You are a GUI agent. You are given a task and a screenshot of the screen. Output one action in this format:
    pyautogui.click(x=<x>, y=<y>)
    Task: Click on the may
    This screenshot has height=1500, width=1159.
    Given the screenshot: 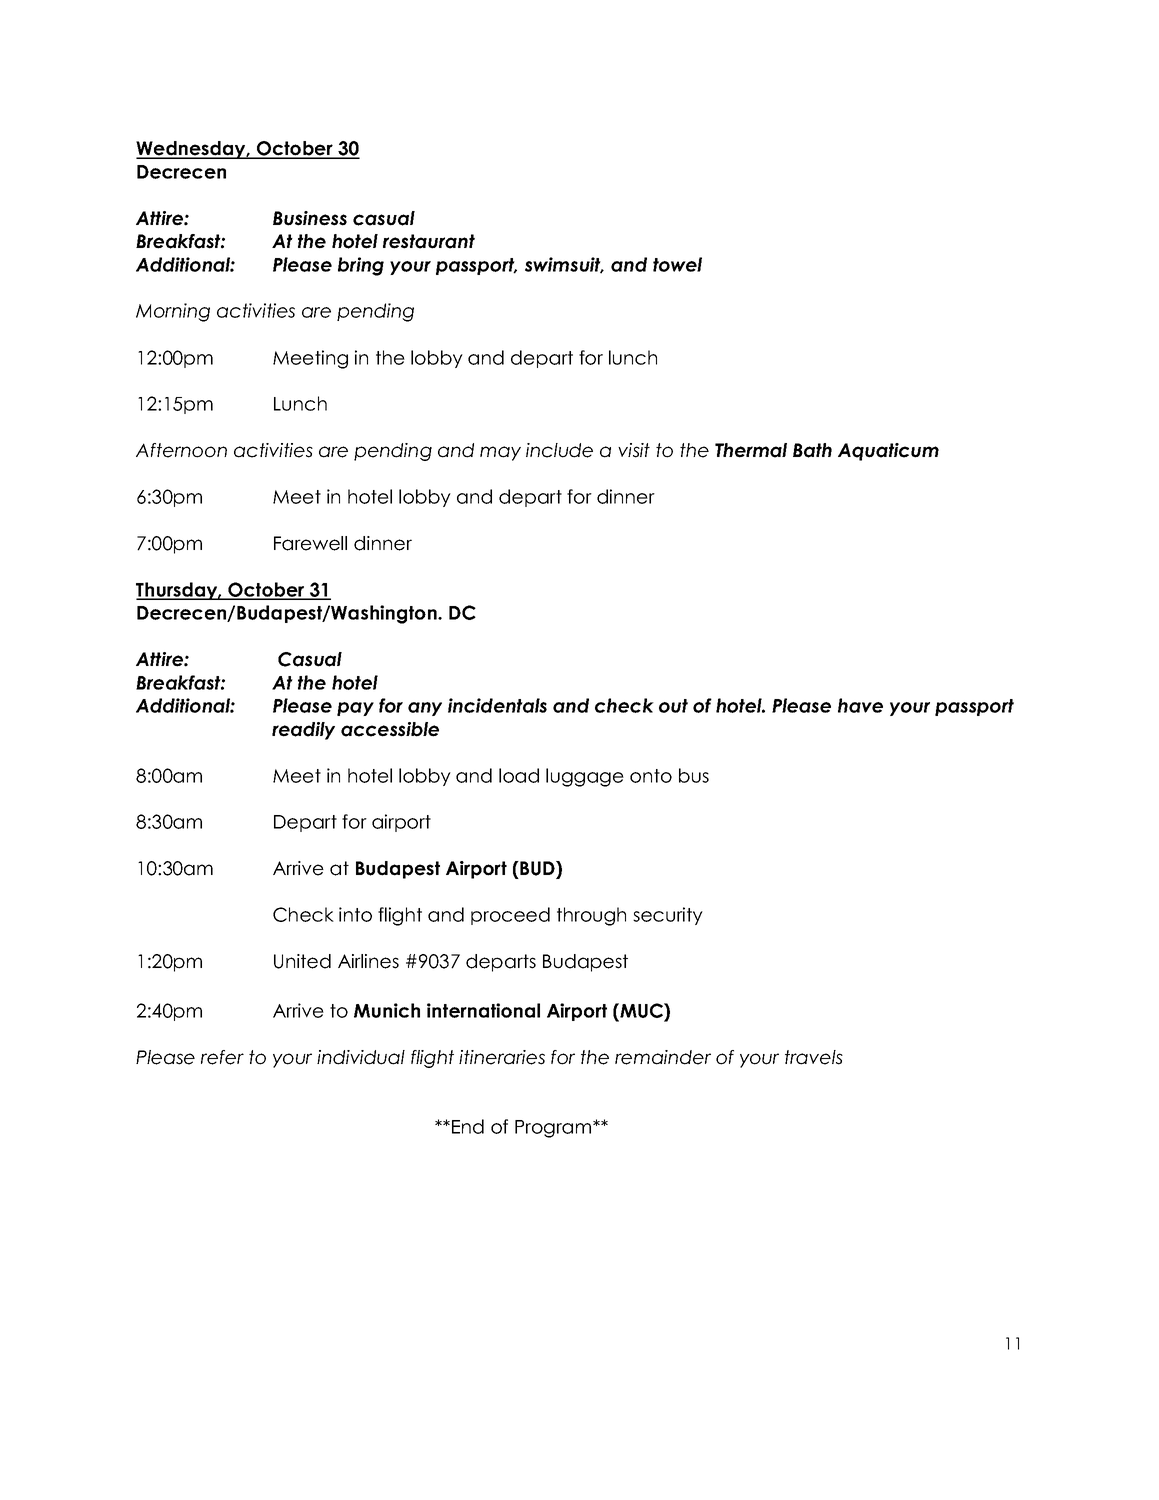 What is the action you would take?
    pyautogui.click(x=500, y=453)
